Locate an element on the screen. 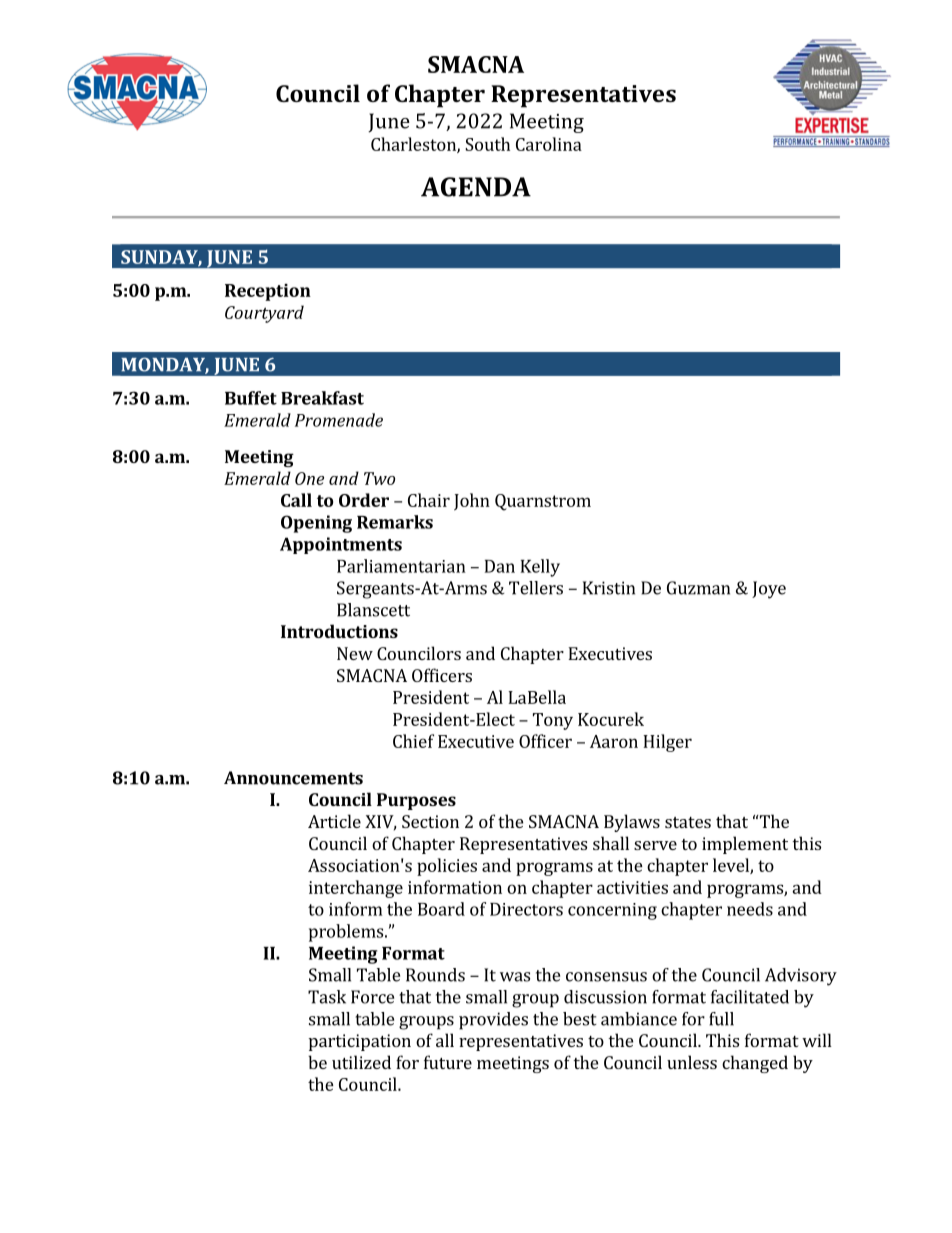 This screenshot has height=1233, width=952. states is located at coordinates (688, 822).
